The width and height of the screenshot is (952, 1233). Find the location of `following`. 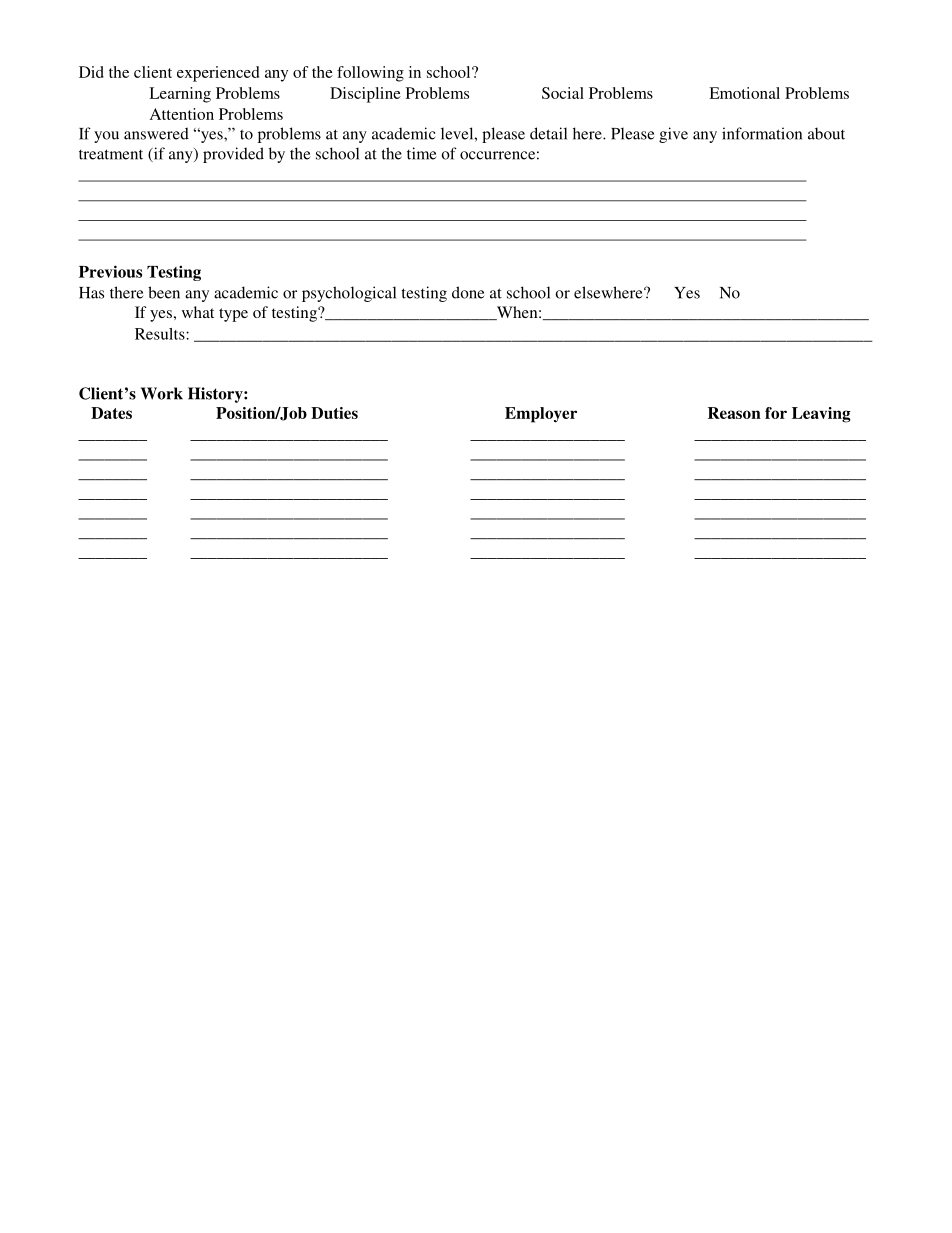

following is located at coordinates (370, 74).
